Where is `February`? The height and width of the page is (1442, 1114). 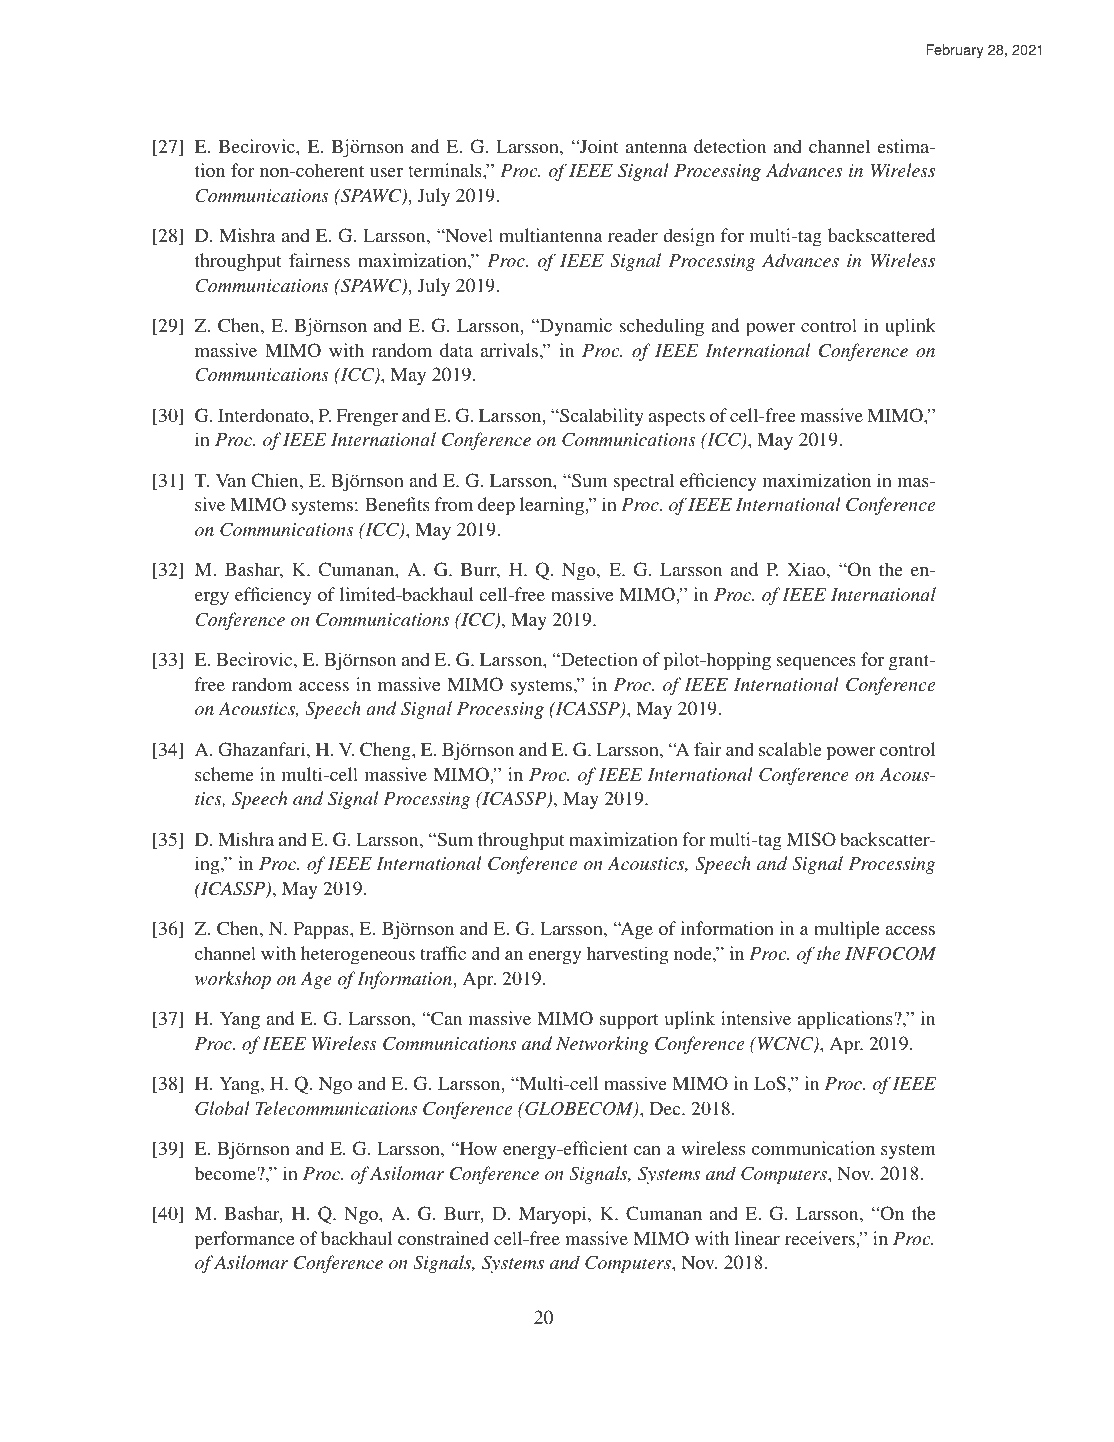 February is located at coordinates (955, 51).
